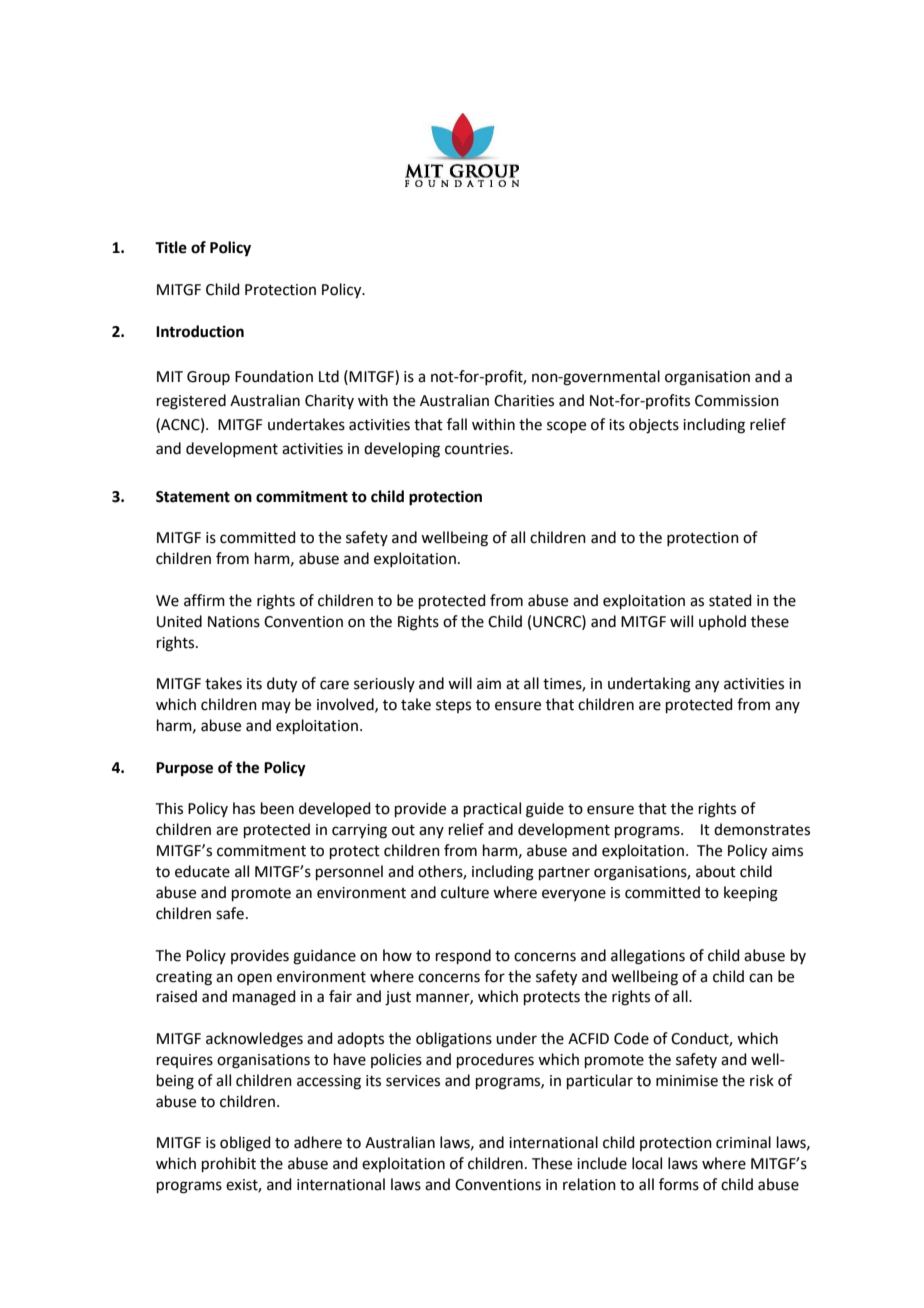 This screenshot has width=924, height=1308. Describe the element at coordinates (478, 449) in the screenshot. I see `countries` at that location.
